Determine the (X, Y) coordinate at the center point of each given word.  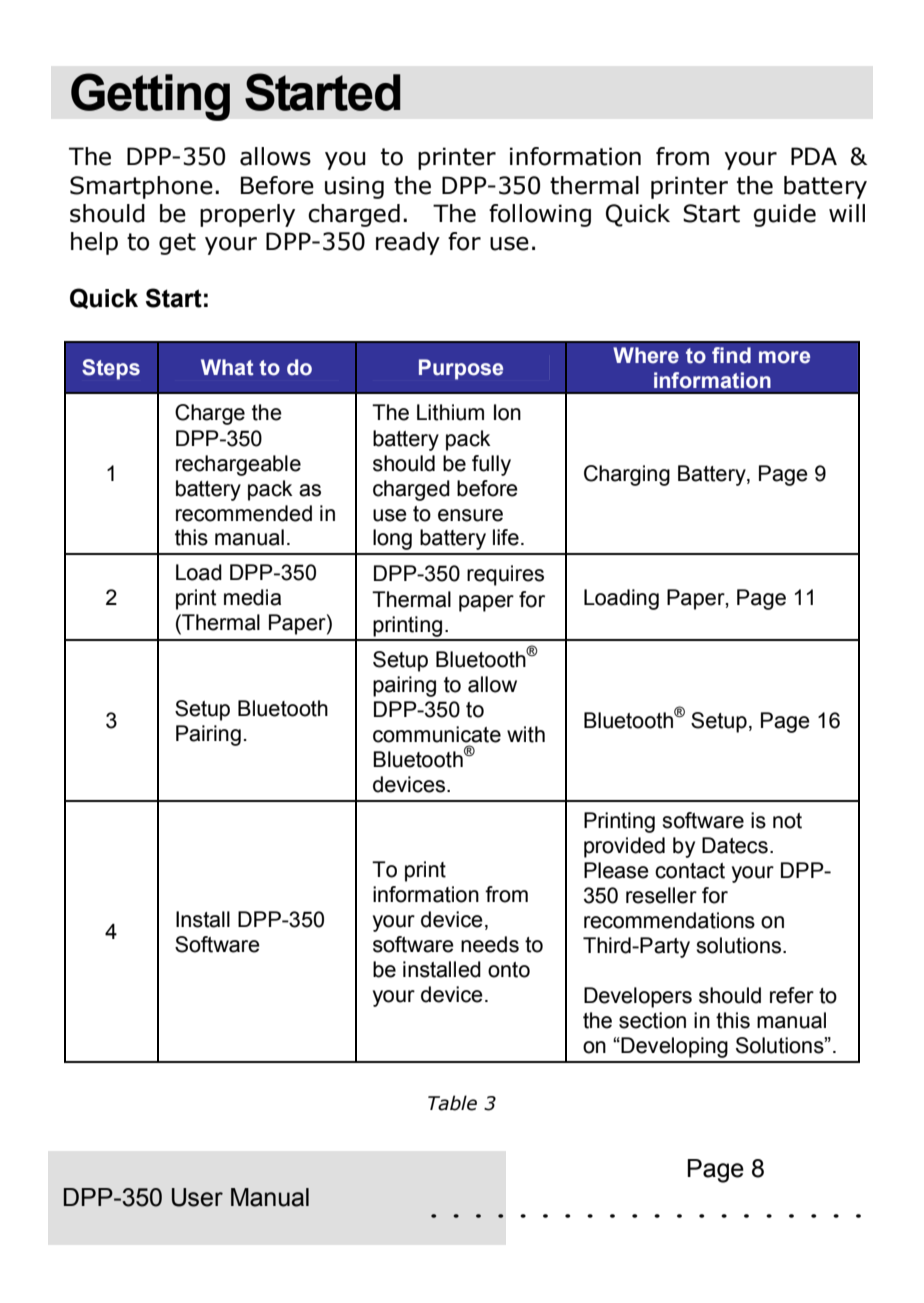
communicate (437, 734)
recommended (244, 513)
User (197, 1197)
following (540, 215)
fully (491, 465)
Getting (150, 97)
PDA (814, 156)
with (526, 734)
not (787, 821)
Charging (627, 475)
